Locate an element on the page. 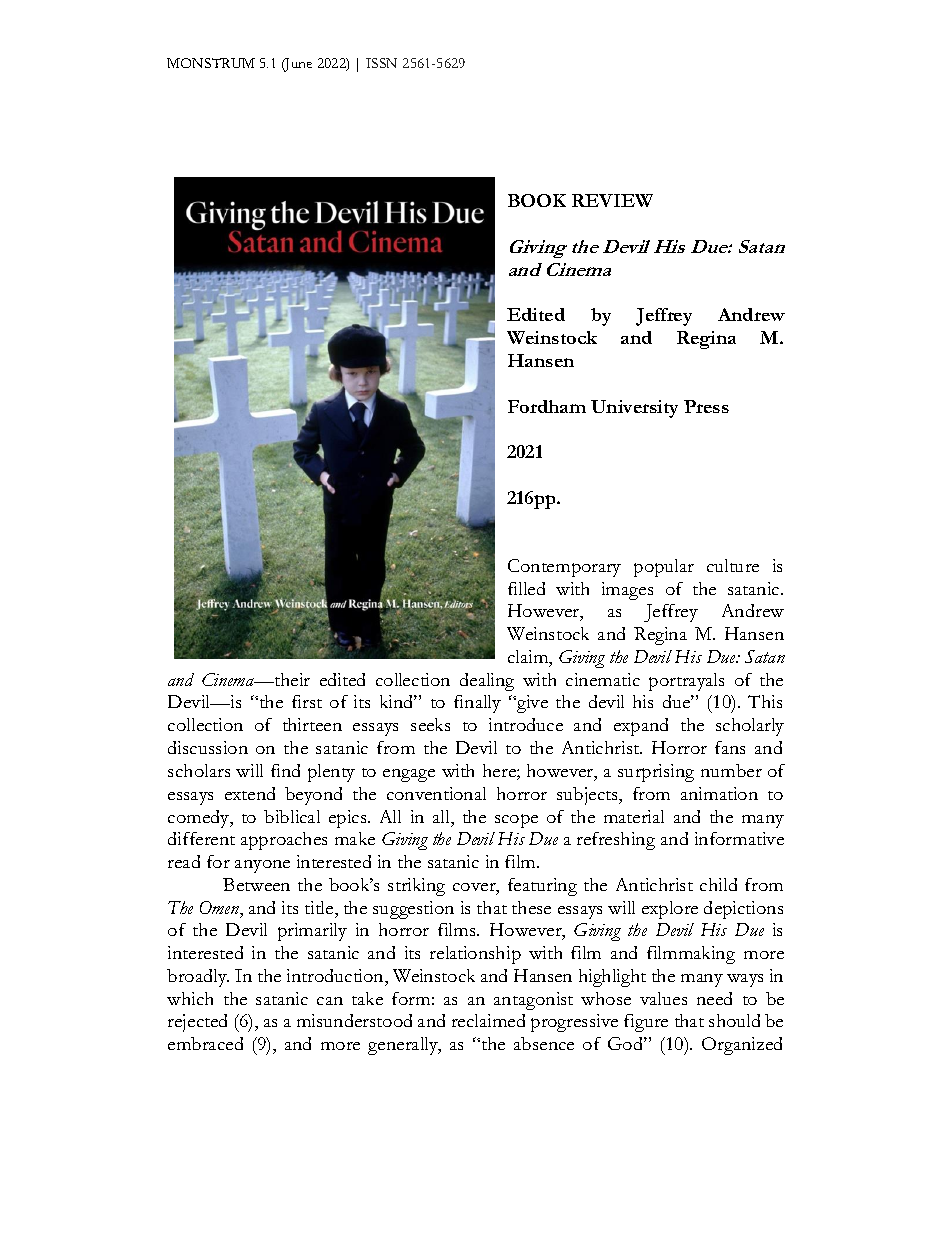 The image size is (952, 1233). University is located at coordinates (634, 409).
